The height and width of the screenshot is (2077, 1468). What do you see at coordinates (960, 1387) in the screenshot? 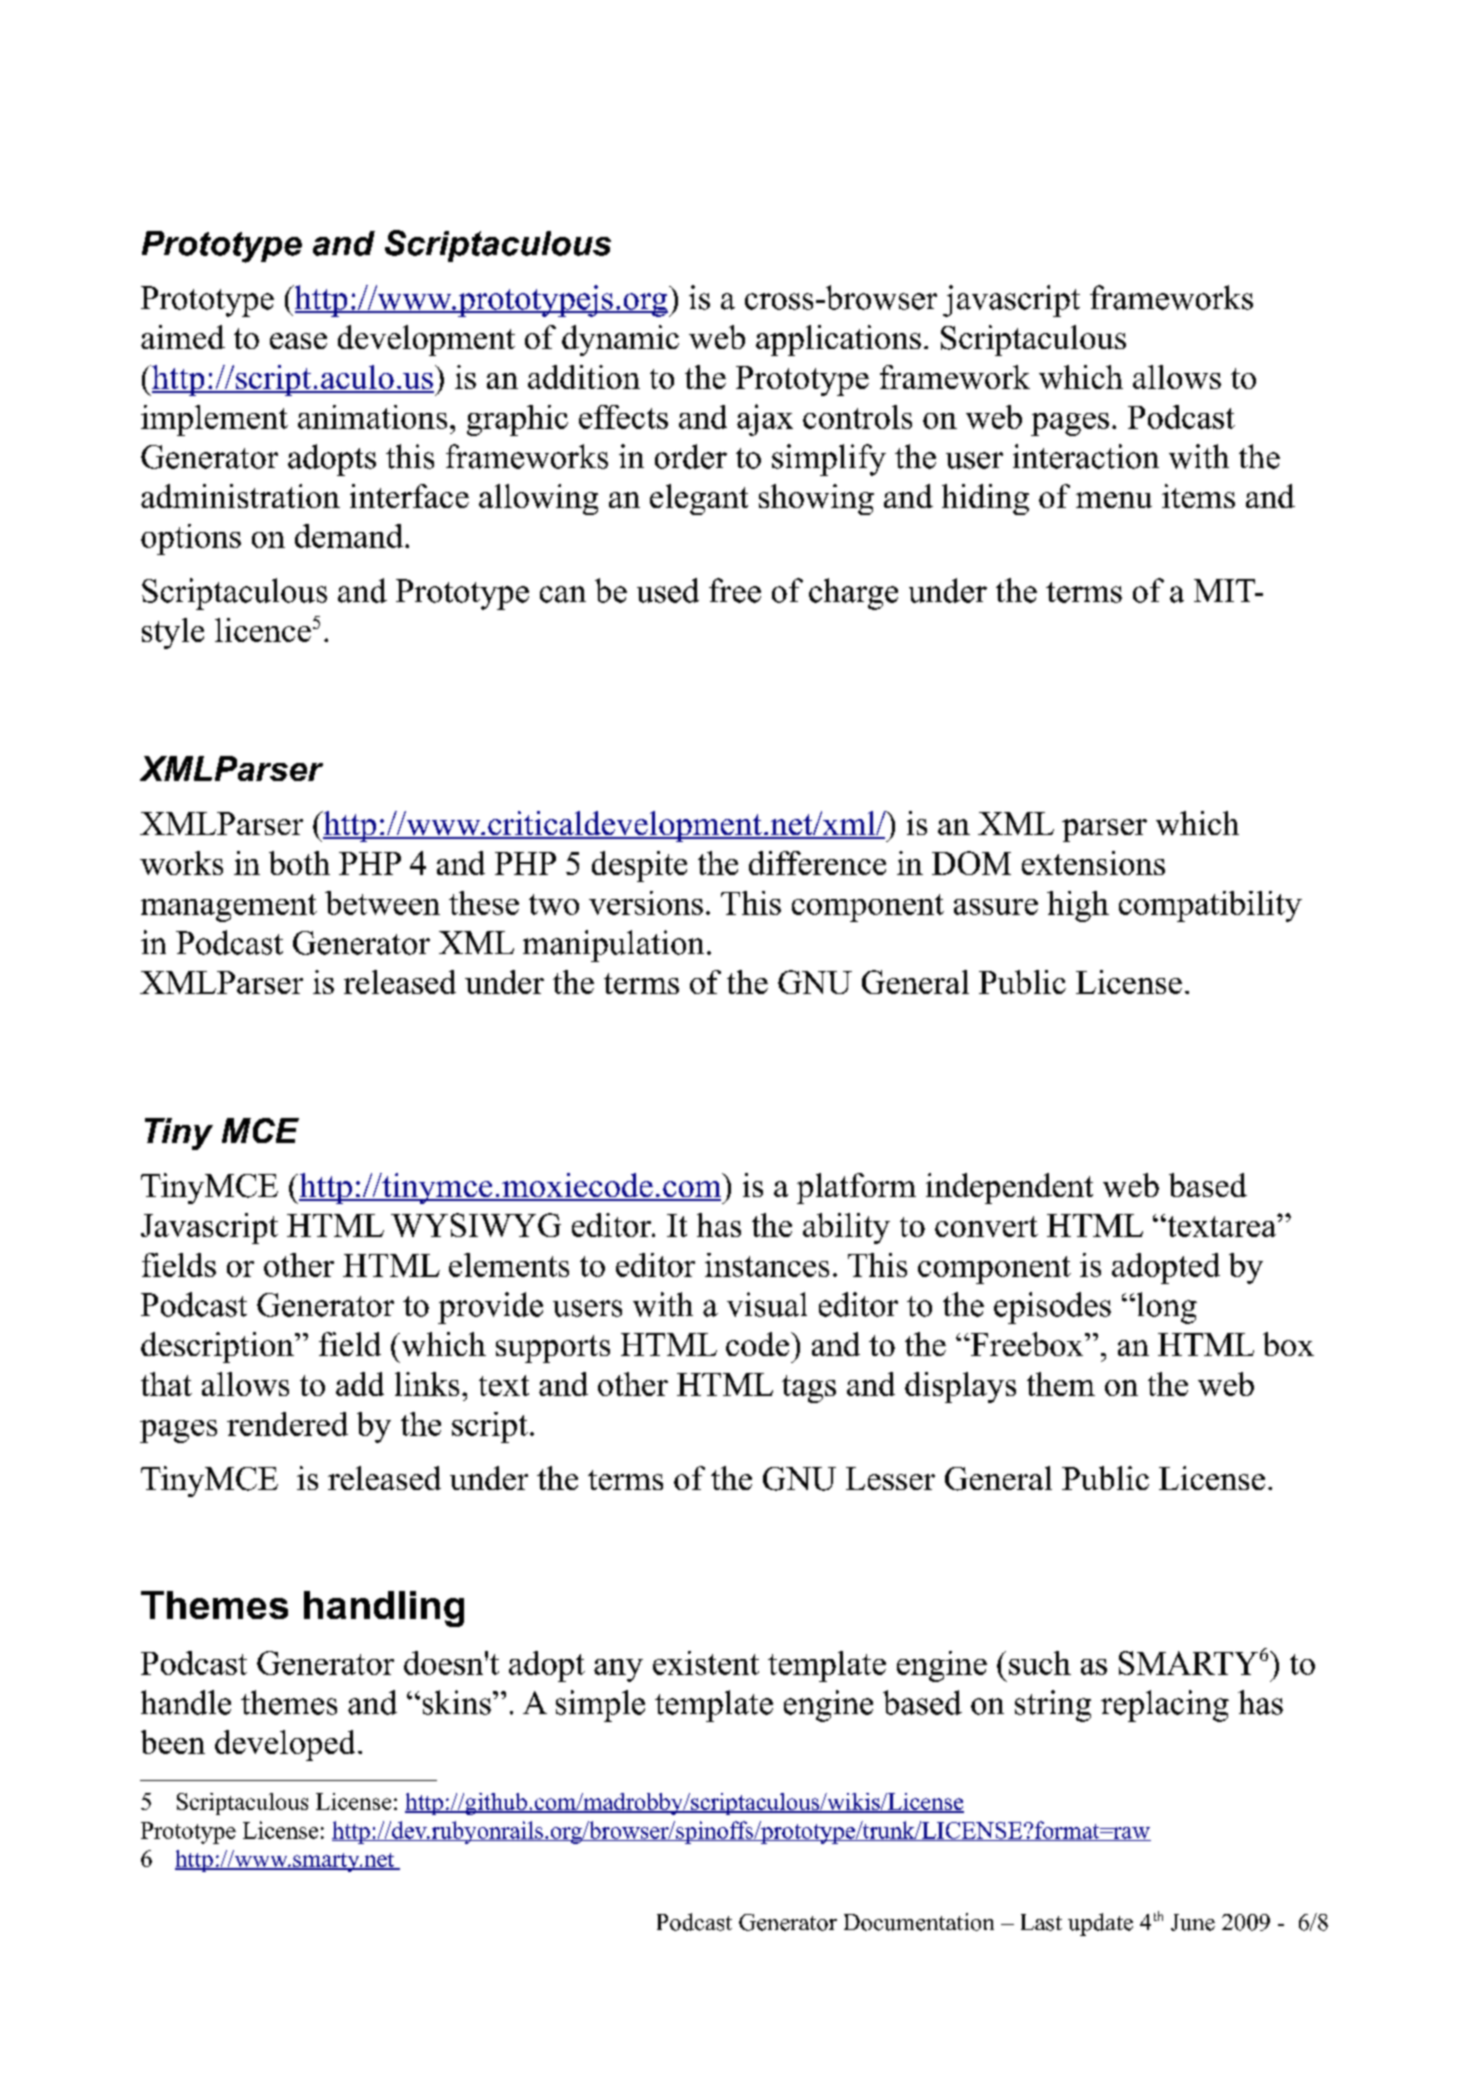
I see `displays` at bounding box center [960, 1387].
